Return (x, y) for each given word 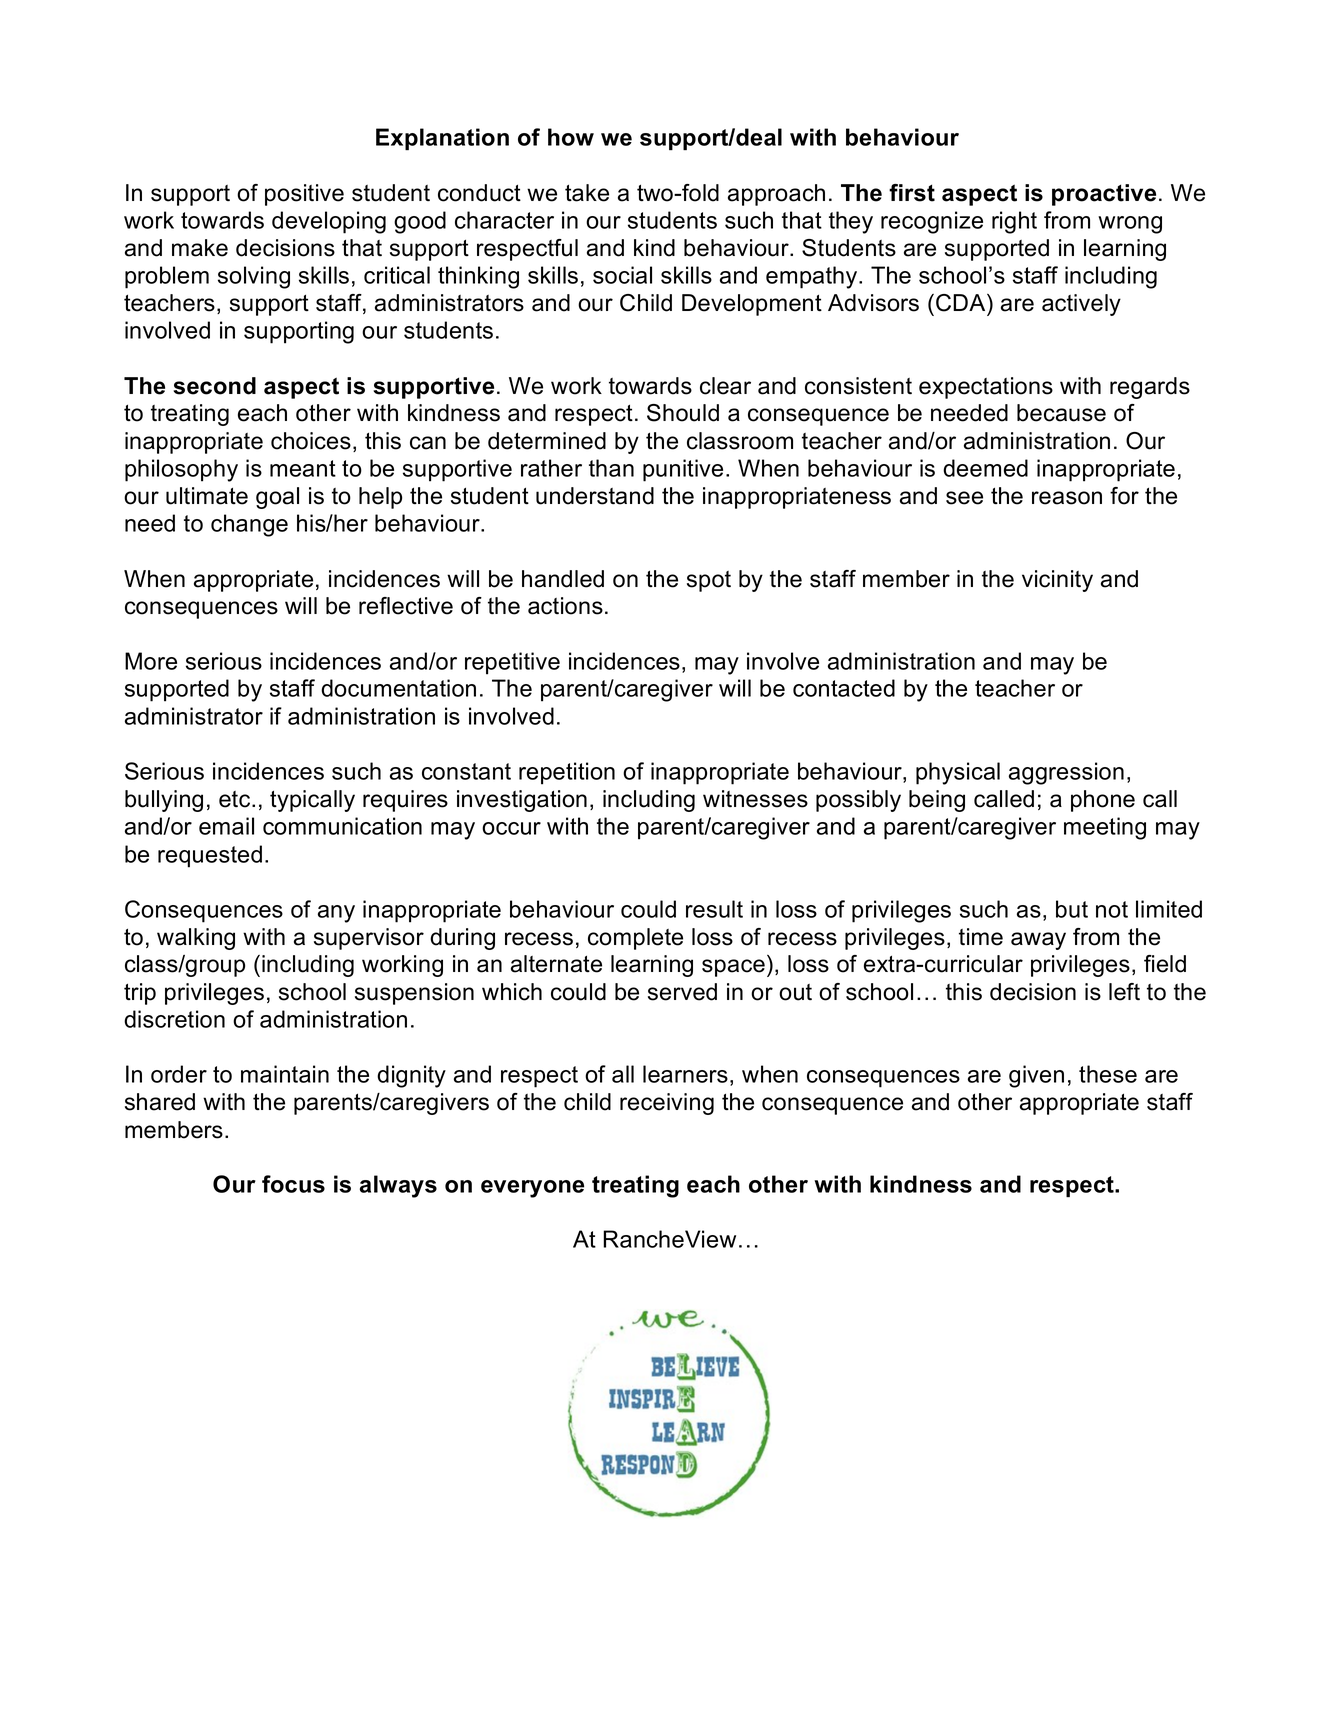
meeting (1105, 828)
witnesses (755, 799)
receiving (667, 1104)
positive (304, 195)
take (587, 193)
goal (277, 498)
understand (595, 496)
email (226, 826)
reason (1067, 498)
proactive (1104, 195)
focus (293, 1184)
